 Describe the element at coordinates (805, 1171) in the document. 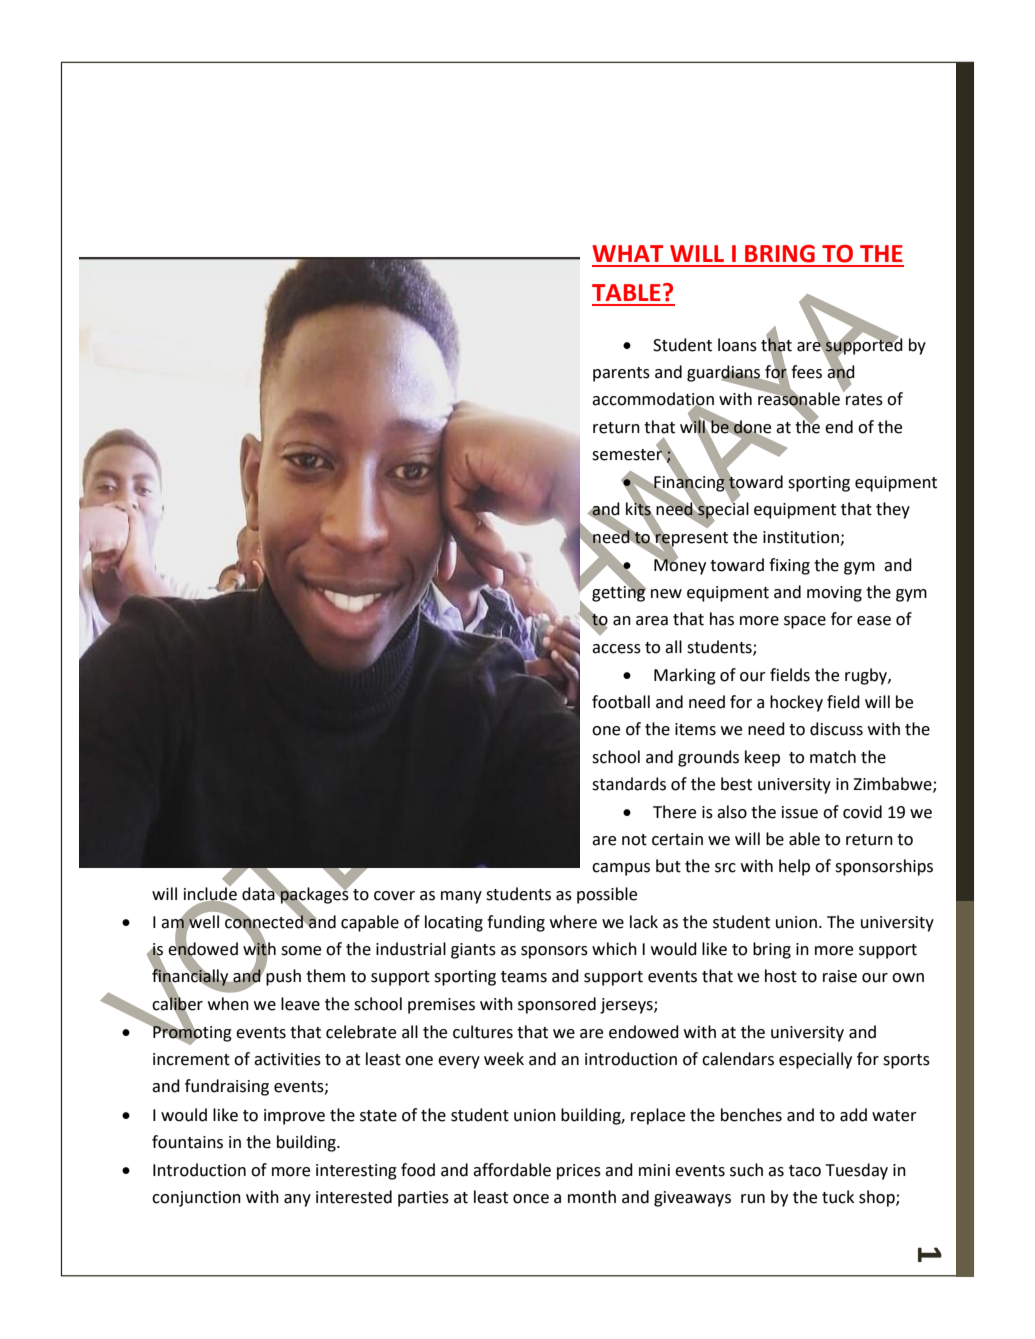

I see `taco` at that location.
